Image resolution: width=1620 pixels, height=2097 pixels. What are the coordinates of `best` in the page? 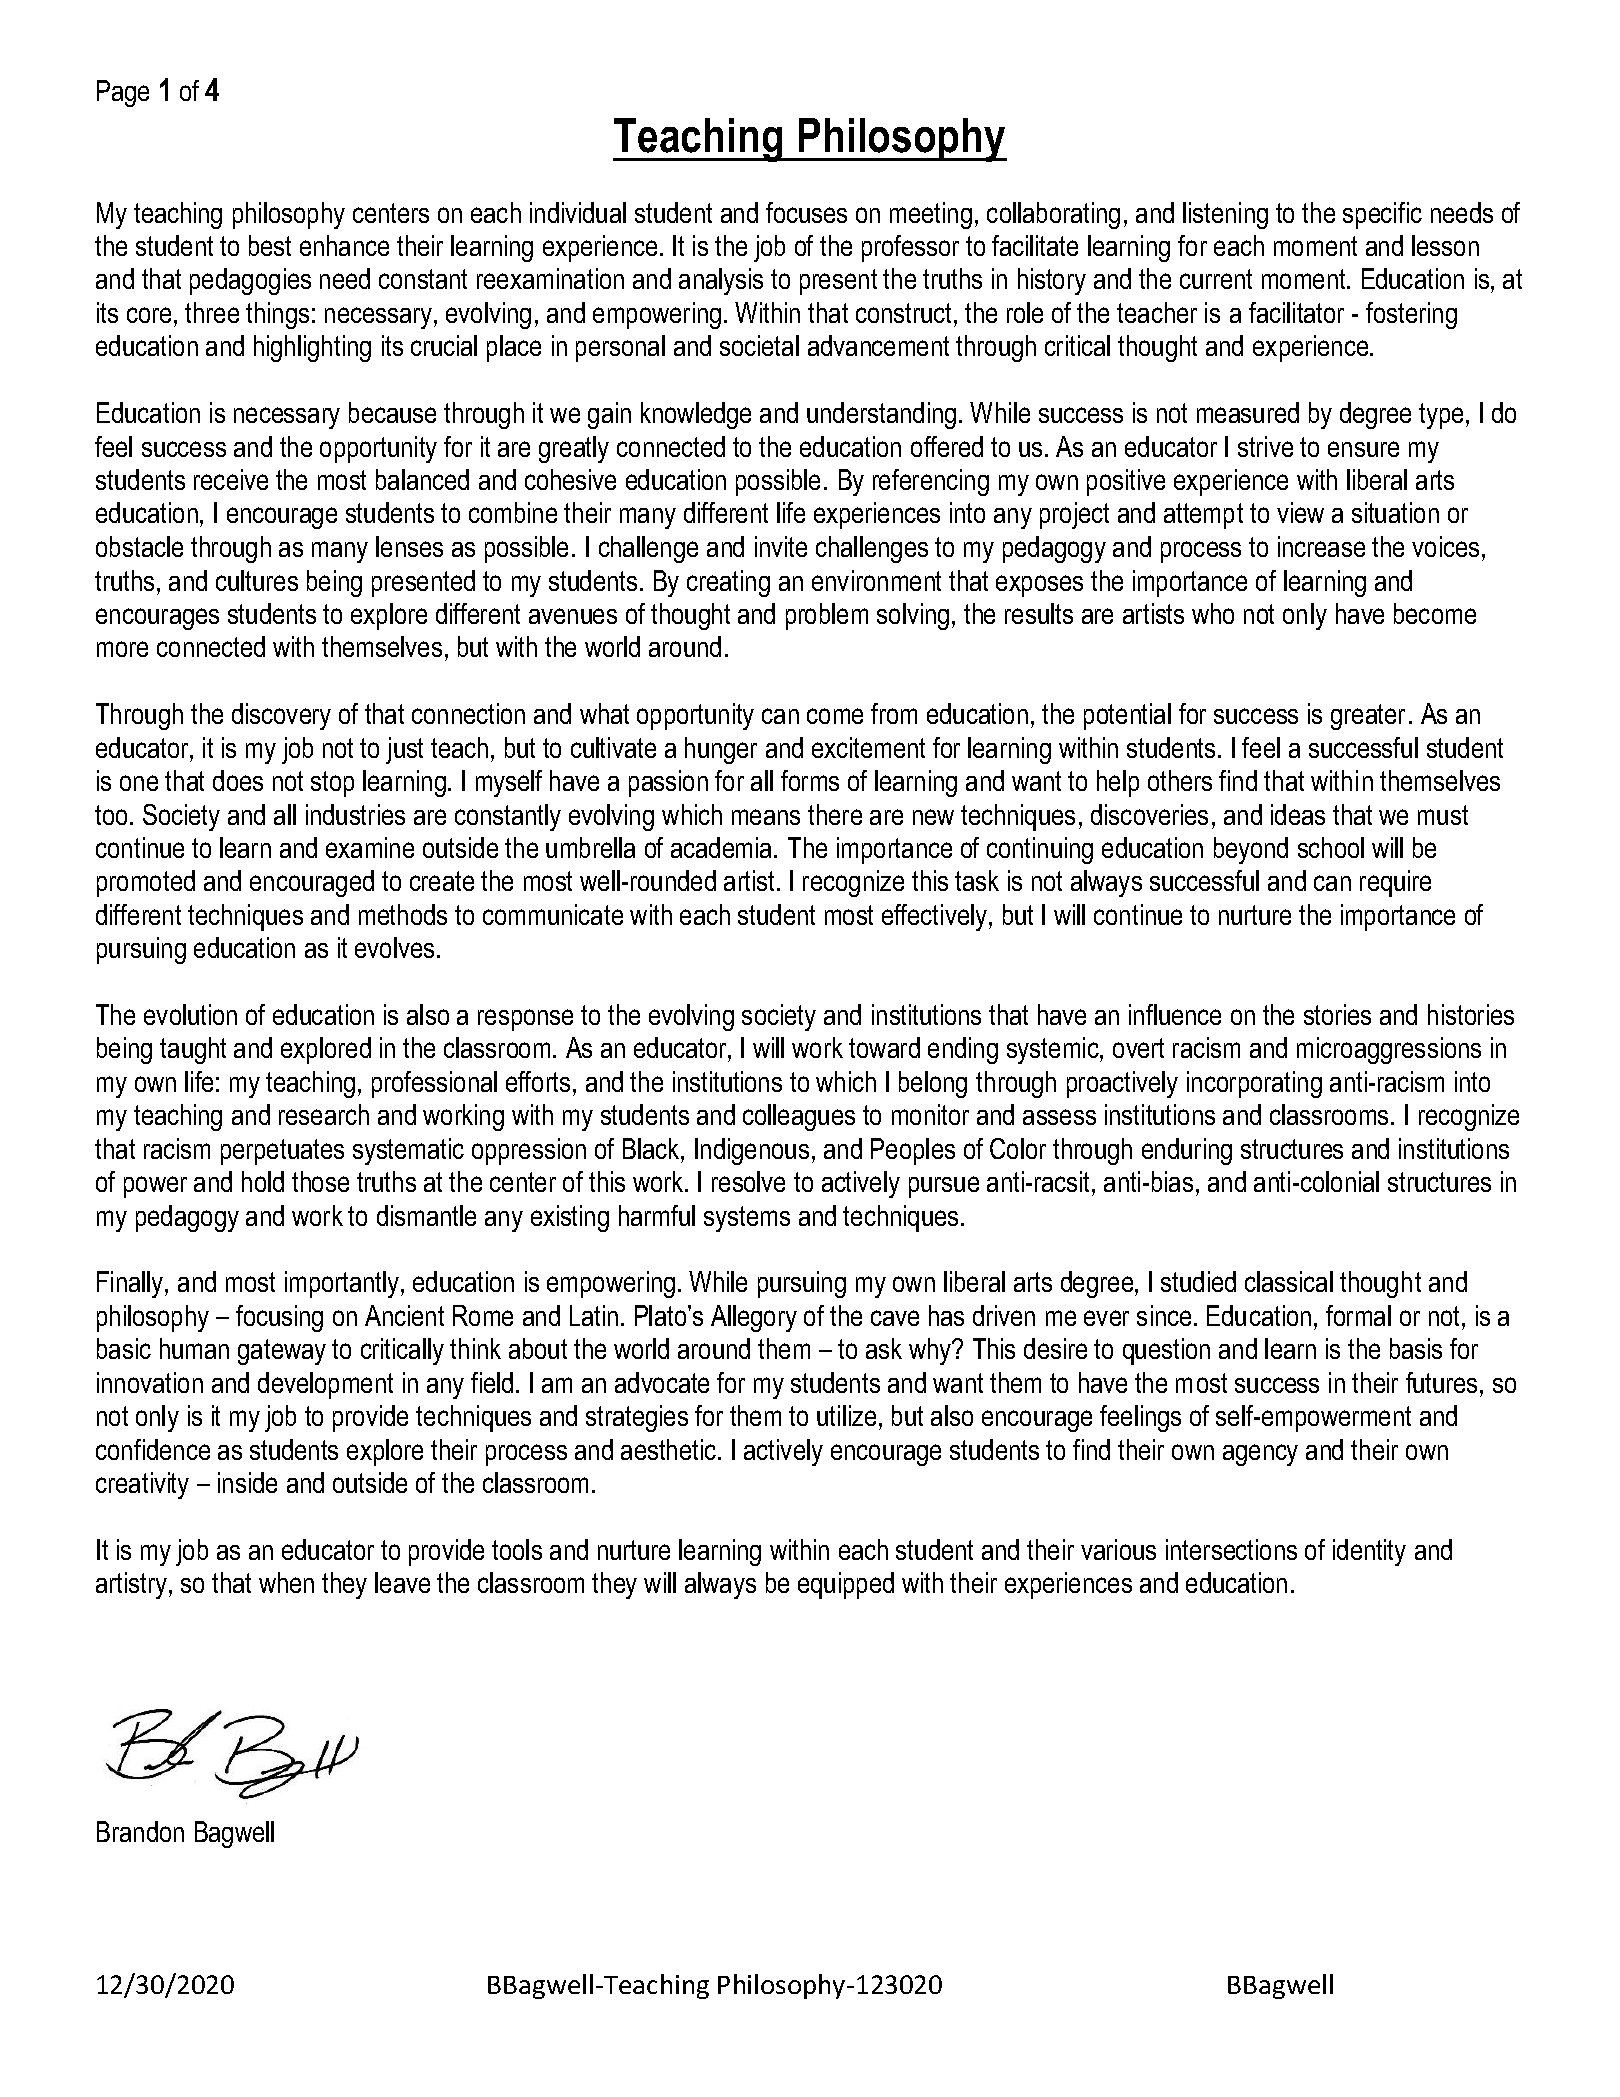 It's located at (270, 245).
